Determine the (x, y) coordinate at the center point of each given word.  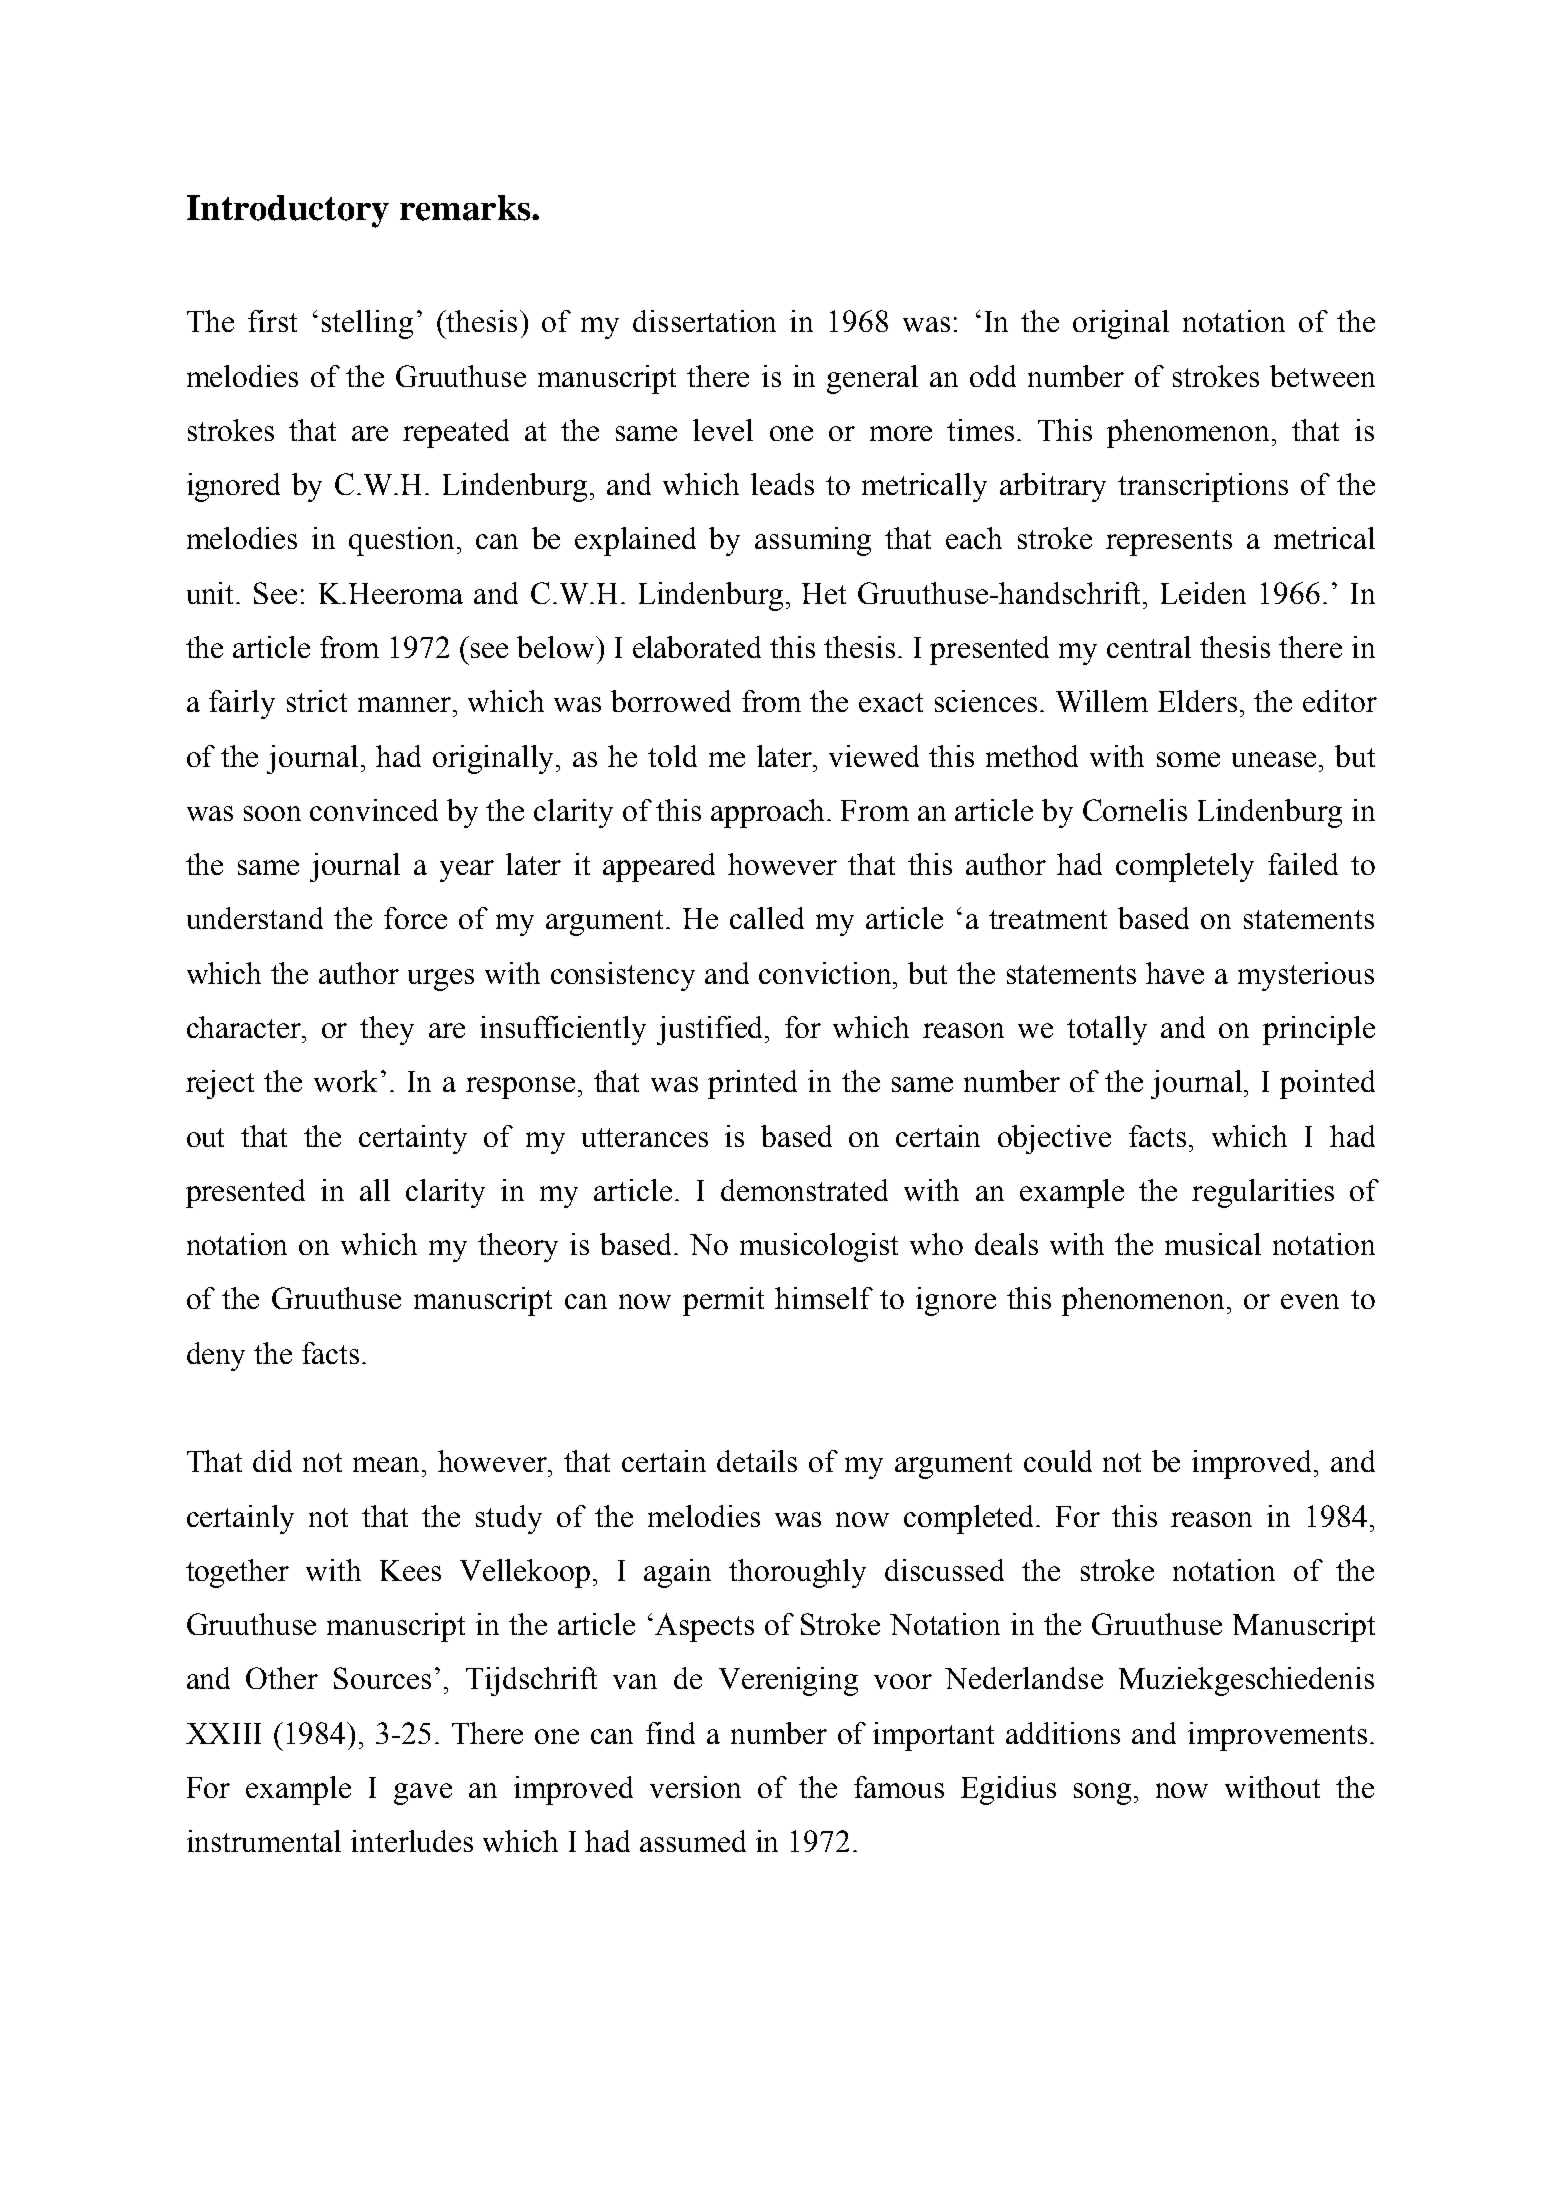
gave (423, 1794)
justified (711, 1030)
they (387, 1030)
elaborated (697, 647)
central (1149, 647)
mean (388, 1464)
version (695, 1787)
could (1058, 1461)
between (1322, 376)
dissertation (704, 321)
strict (317, 701)
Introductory (288, 211)
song (1102, 1794)
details (757, 1461)
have (1175, 973)
